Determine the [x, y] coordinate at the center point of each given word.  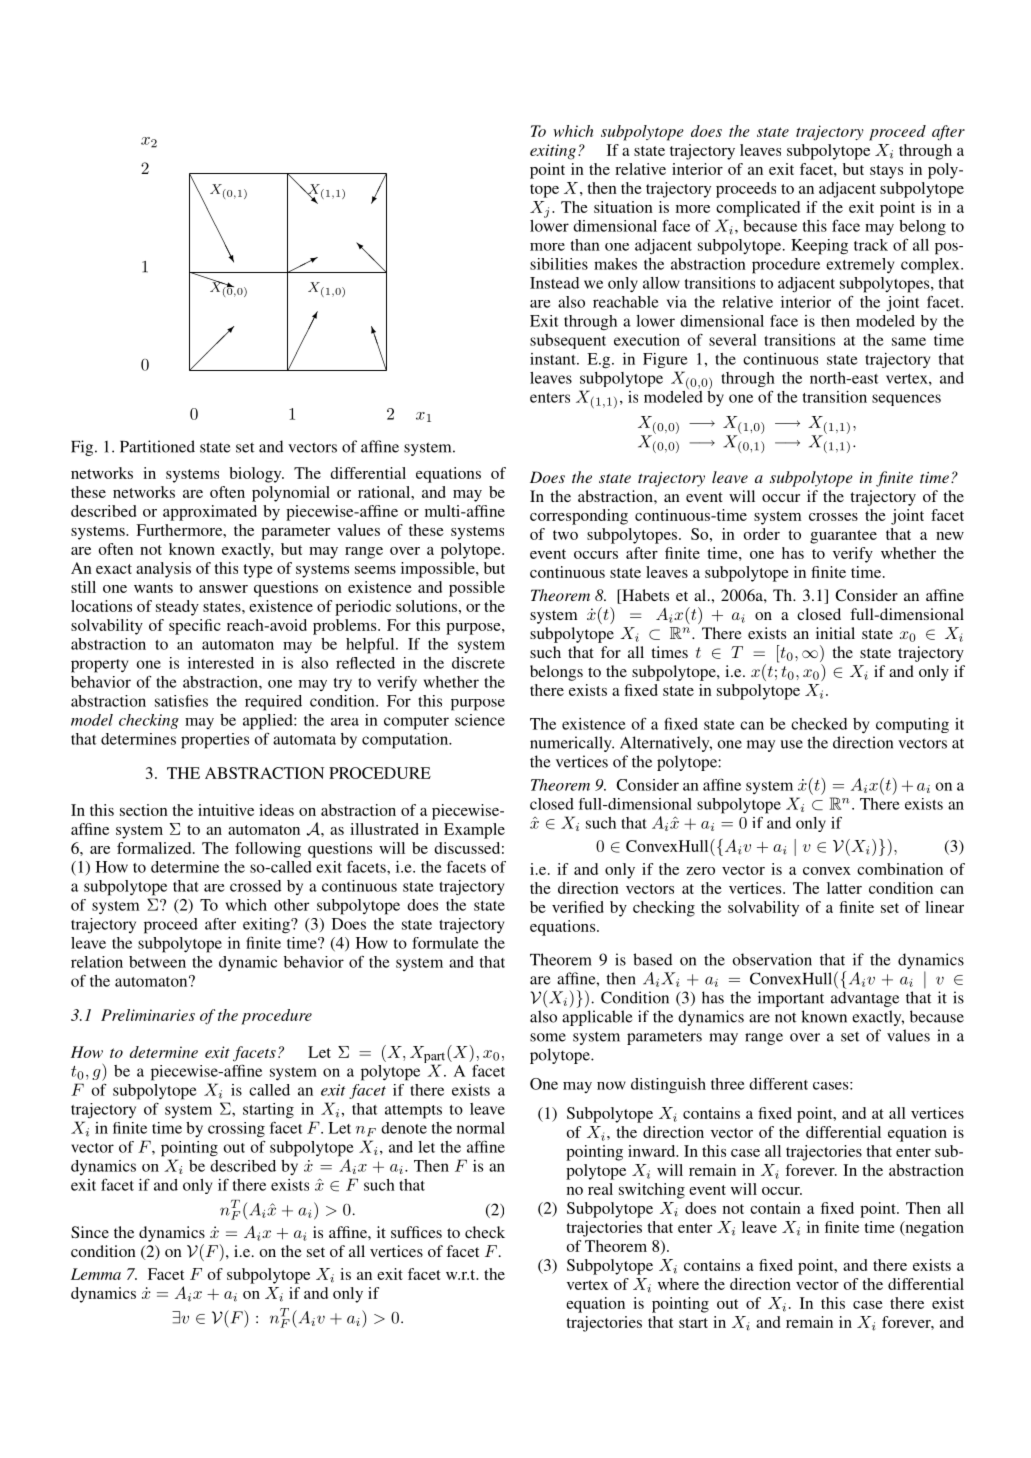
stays [886, 172]
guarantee [843, 537]
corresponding [579, 517]
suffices [416, 1232]
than [585, 245]
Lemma [96, 1274]
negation [933, 1229]
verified [578, 907]
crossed [255, 886]
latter [844, 888]
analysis [163, 570]
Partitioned [157, 446]
